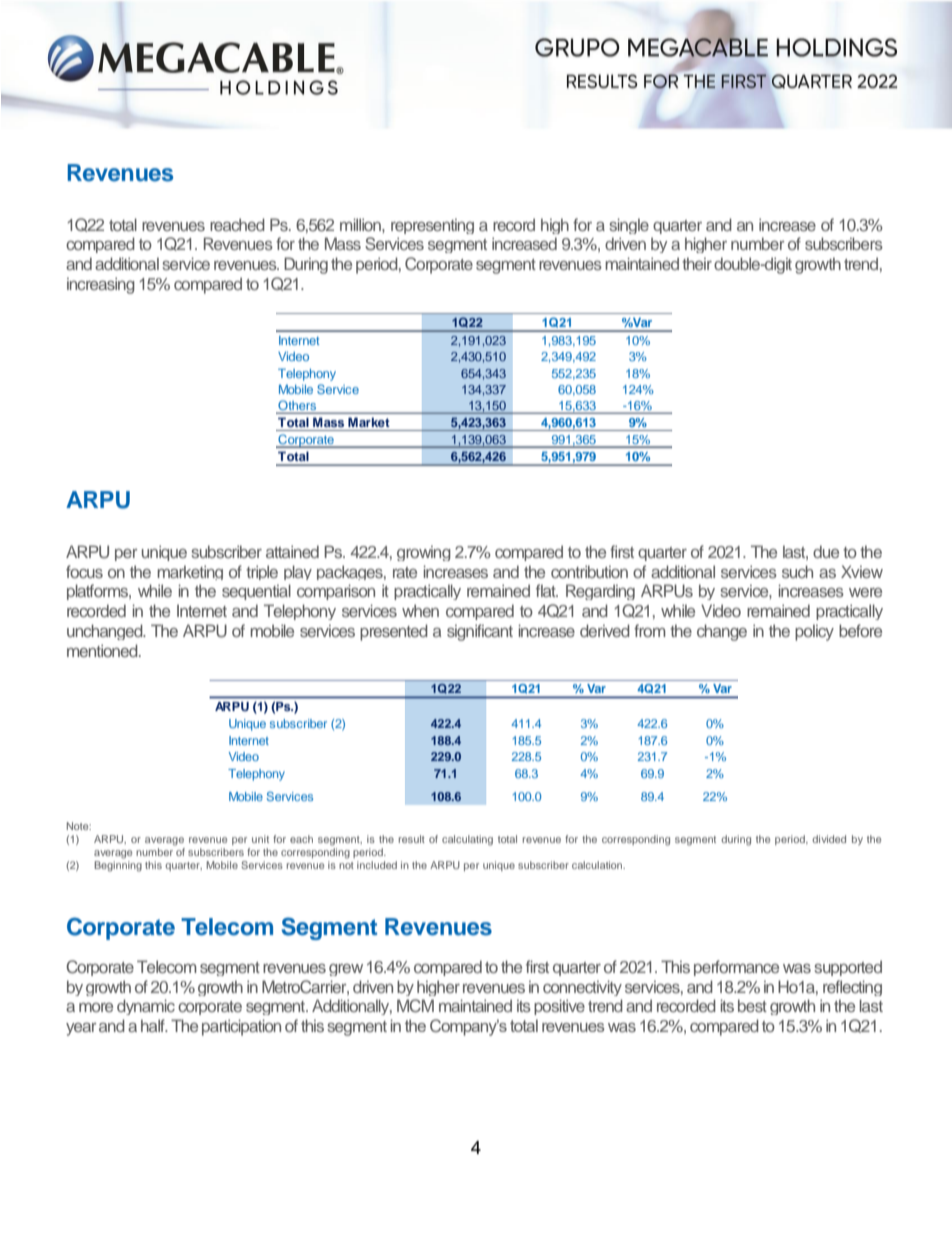 This screenshot has height=1233, width=952. What do you see at coordinates (146, 1007) in the screenshot?
I see `dynamic` at bounding box center [146, 1007].
